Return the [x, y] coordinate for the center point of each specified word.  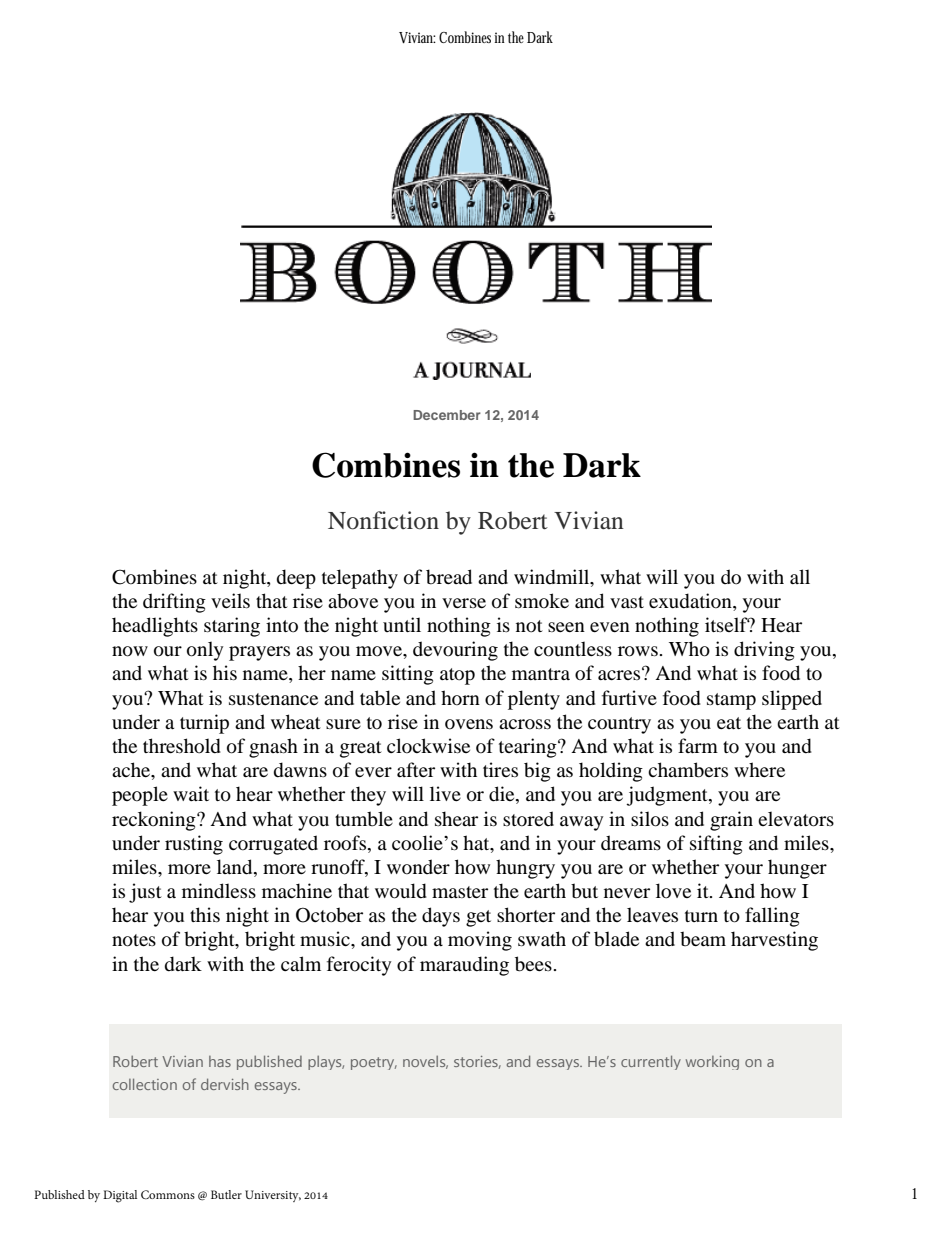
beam [703, 938]
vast [627, 602]
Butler [226, 1194]
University [273, 1196]
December [447, 415]
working [712, 1063]
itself [727, 624]
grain [731, 821]
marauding [464, 966]
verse [464, 603]
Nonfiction [383, 520]
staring [232, 627]
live [445, 793]
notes [134, 940]
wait [191, 793]
